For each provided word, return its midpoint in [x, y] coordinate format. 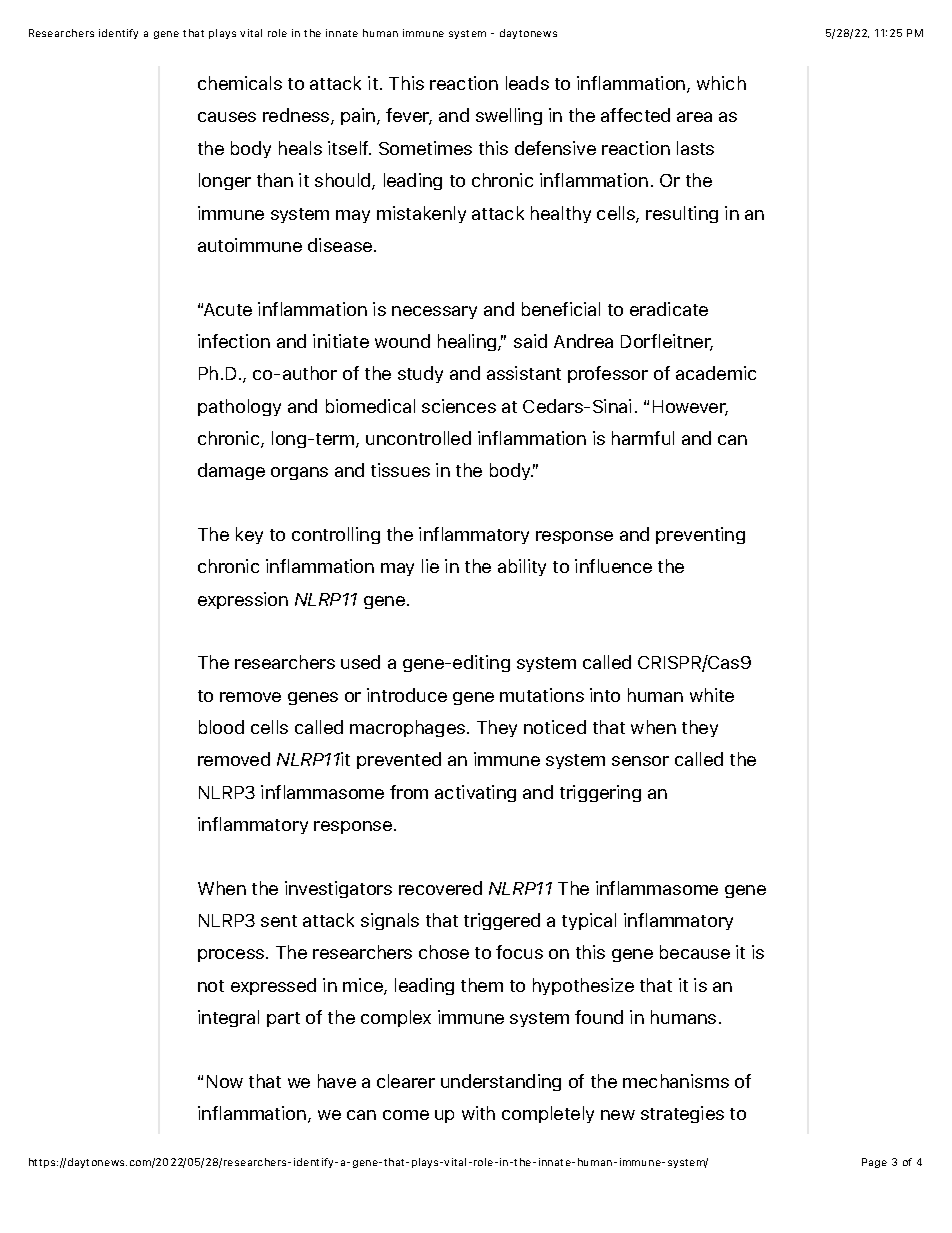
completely [548, 1114]
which [721, 83]
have [337, 1081]
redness [297, 116]
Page [874, 1163]
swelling [509, 116]
